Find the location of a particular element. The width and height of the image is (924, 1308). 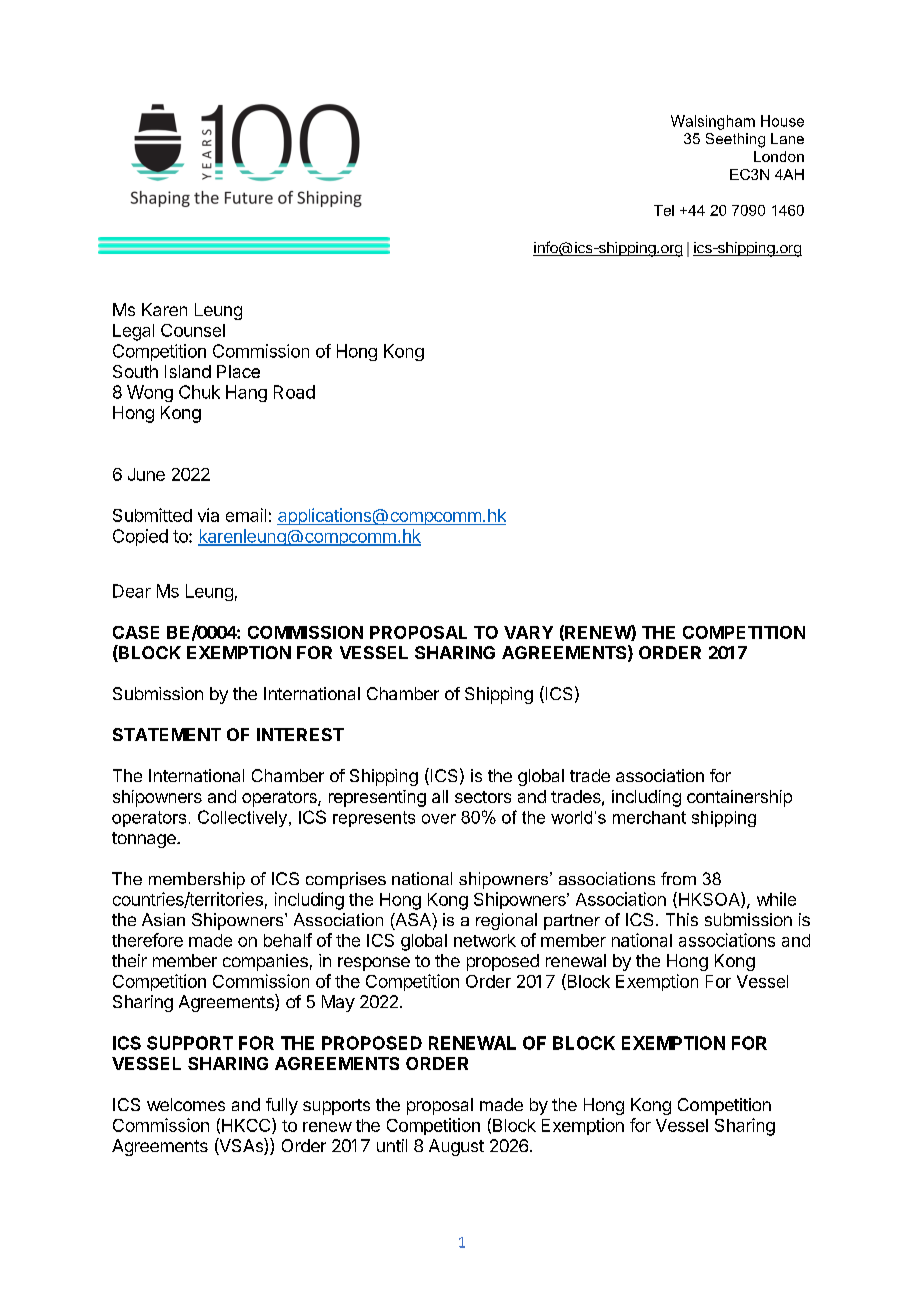

This is located at coordinates (682, 919).
